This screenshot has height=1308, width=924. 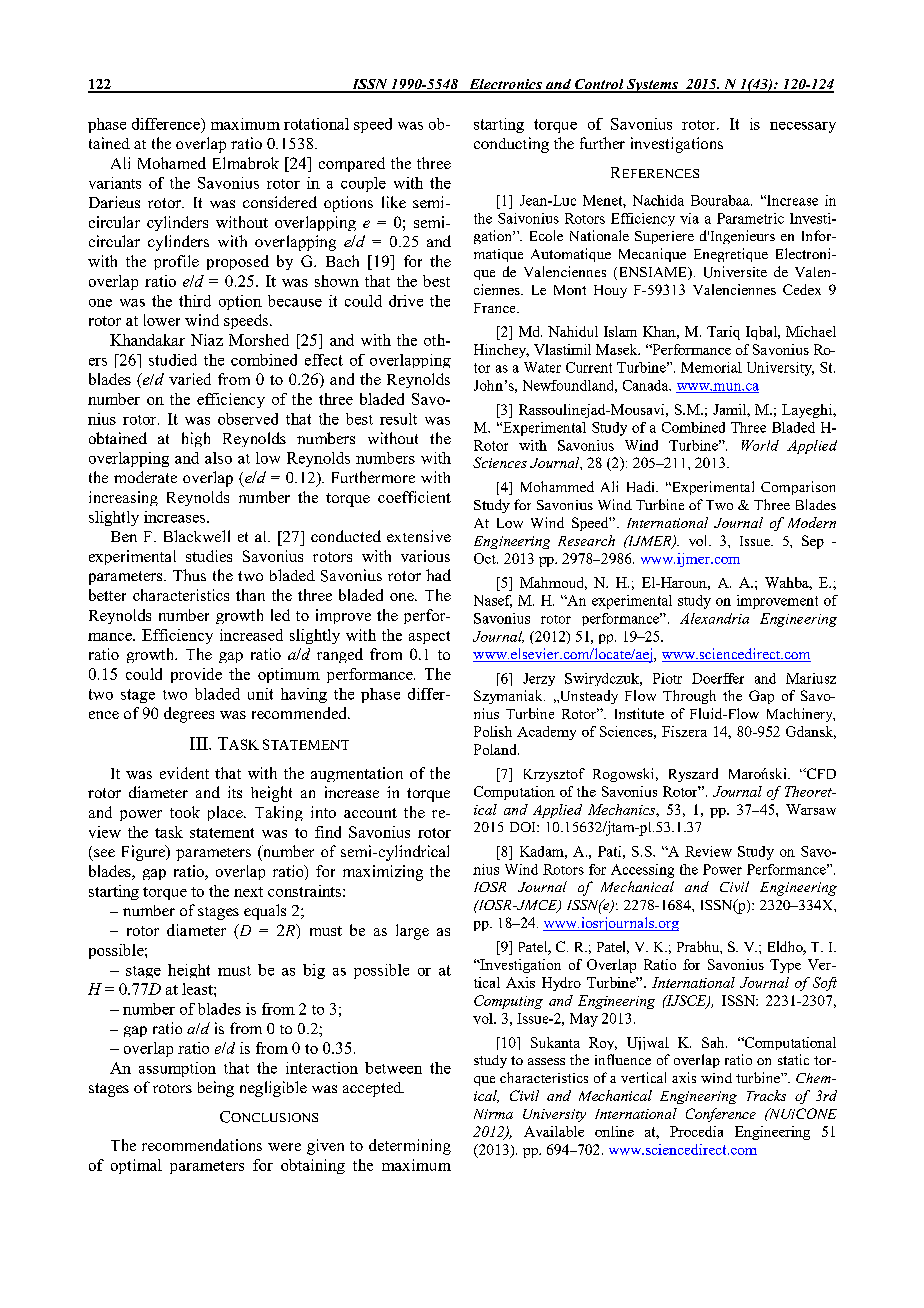 I want to click on conducting, so click(x=511, y=145).
